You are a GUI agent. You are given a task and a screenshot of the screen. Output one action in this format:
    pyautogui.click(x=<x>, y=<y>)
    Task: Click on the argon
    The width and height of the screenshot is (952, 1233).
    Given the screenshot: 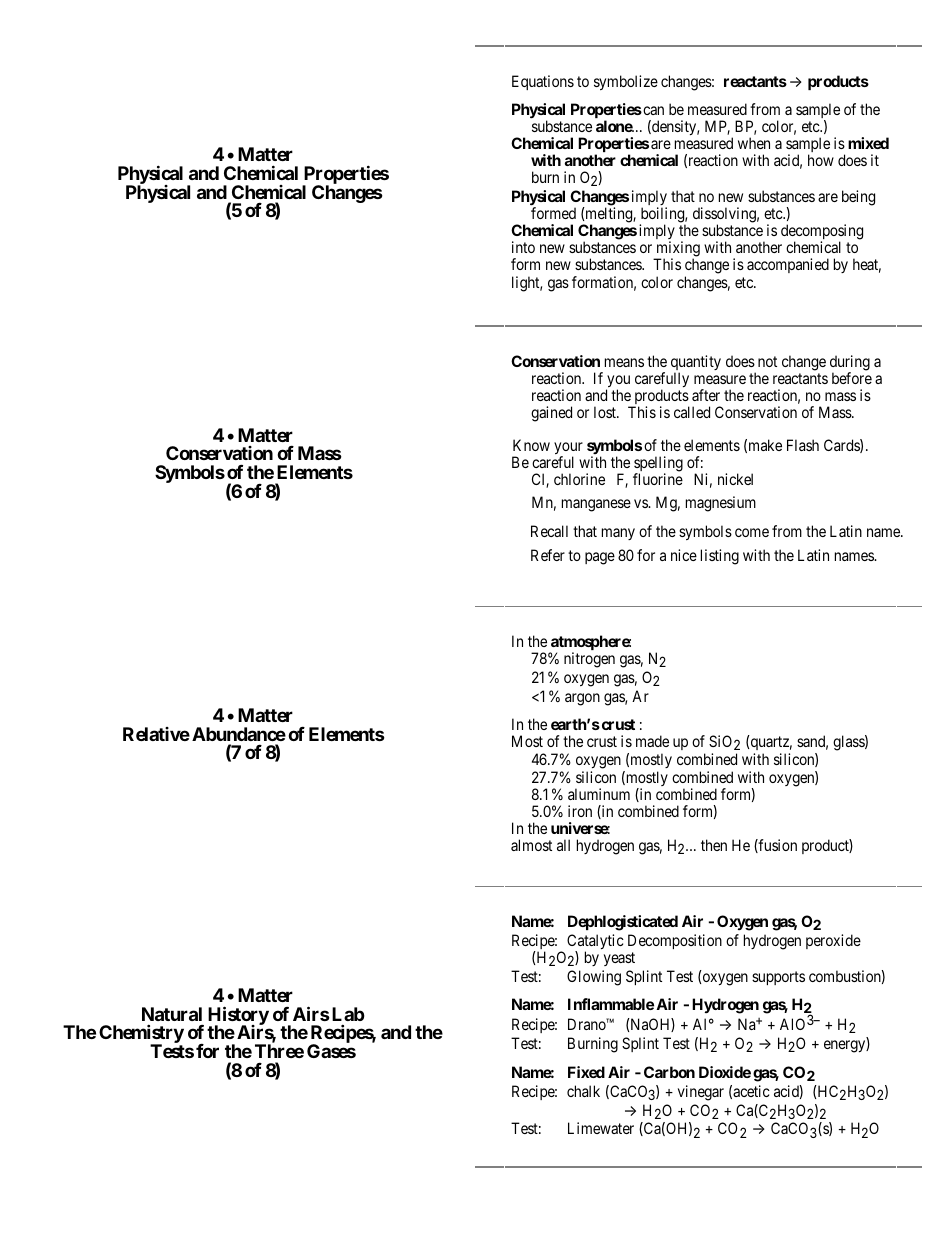 What is the action you would take?
    pyautogui.click(x=582, y=699)
